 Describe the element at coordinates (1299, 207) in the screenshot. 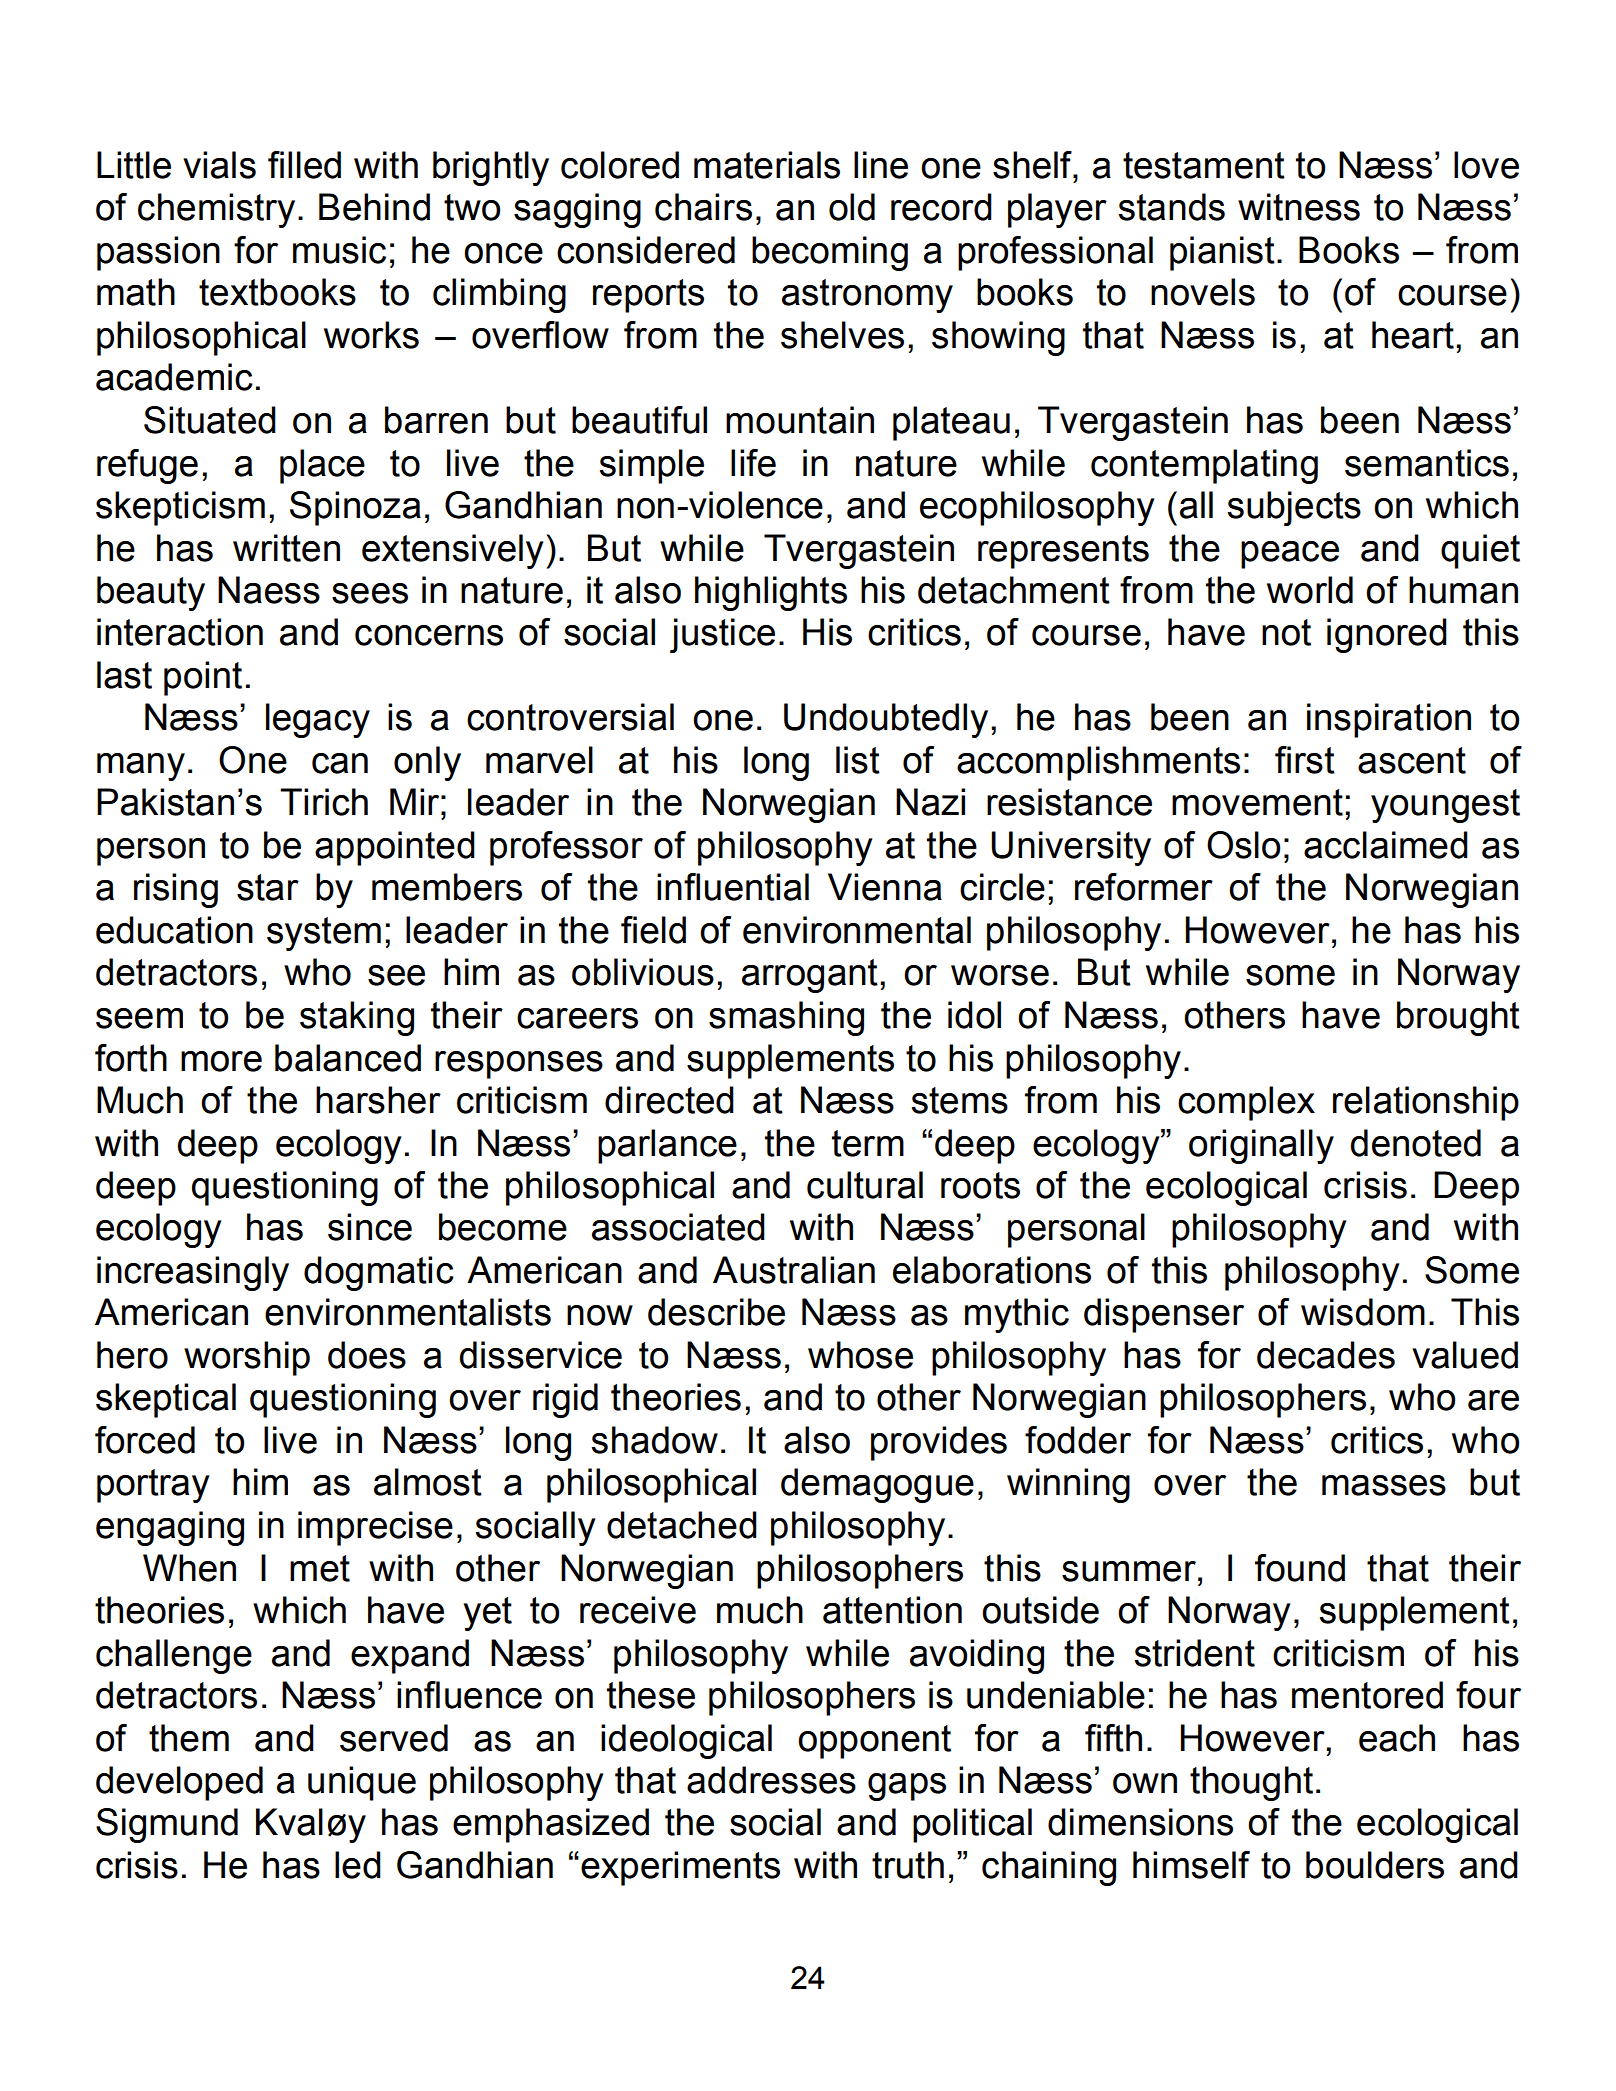

I see `witness` at that location.
